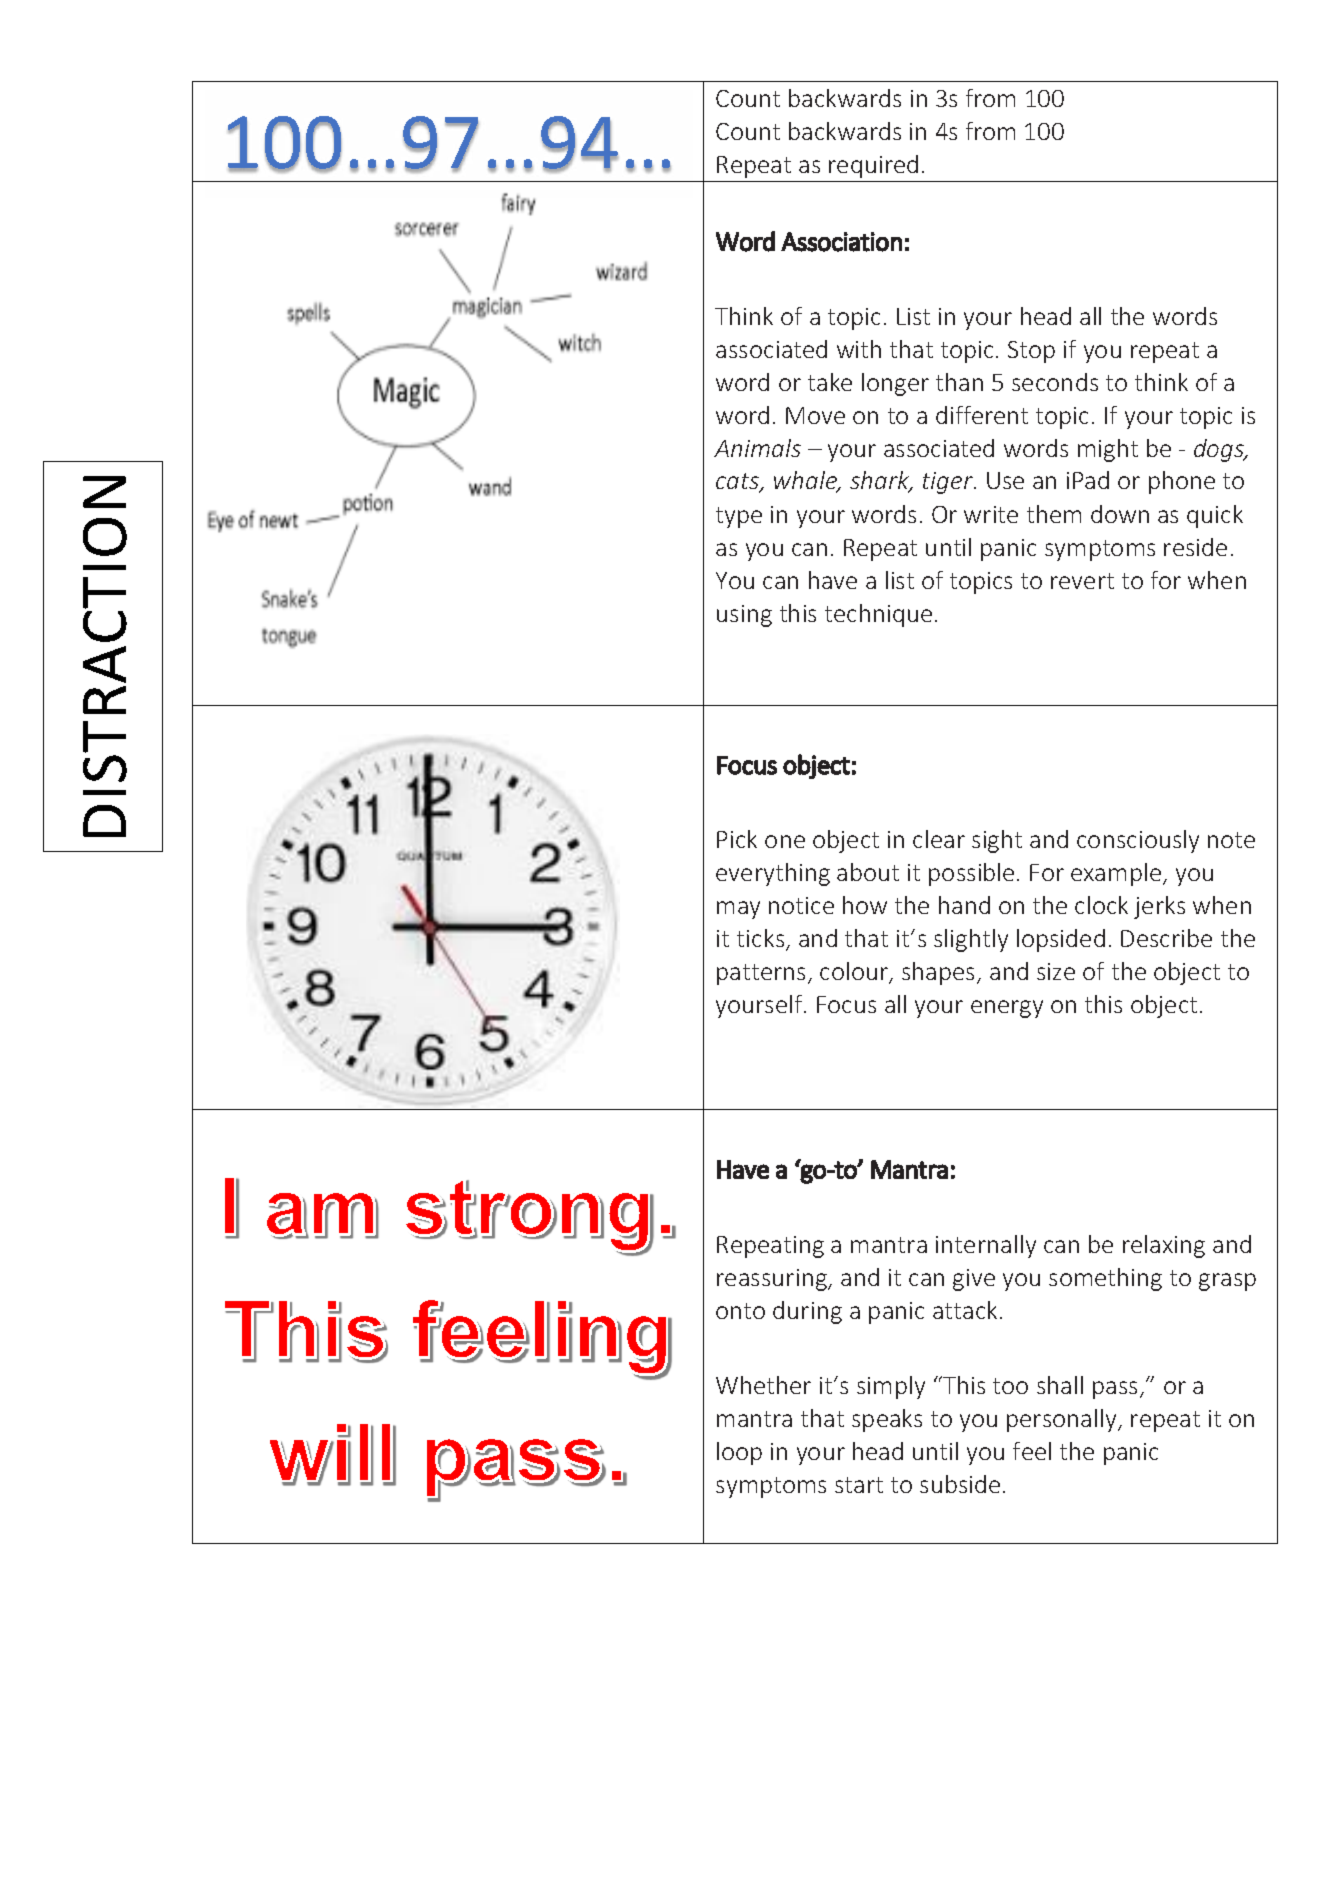  I want to click on subside, so click(960, 1484).
